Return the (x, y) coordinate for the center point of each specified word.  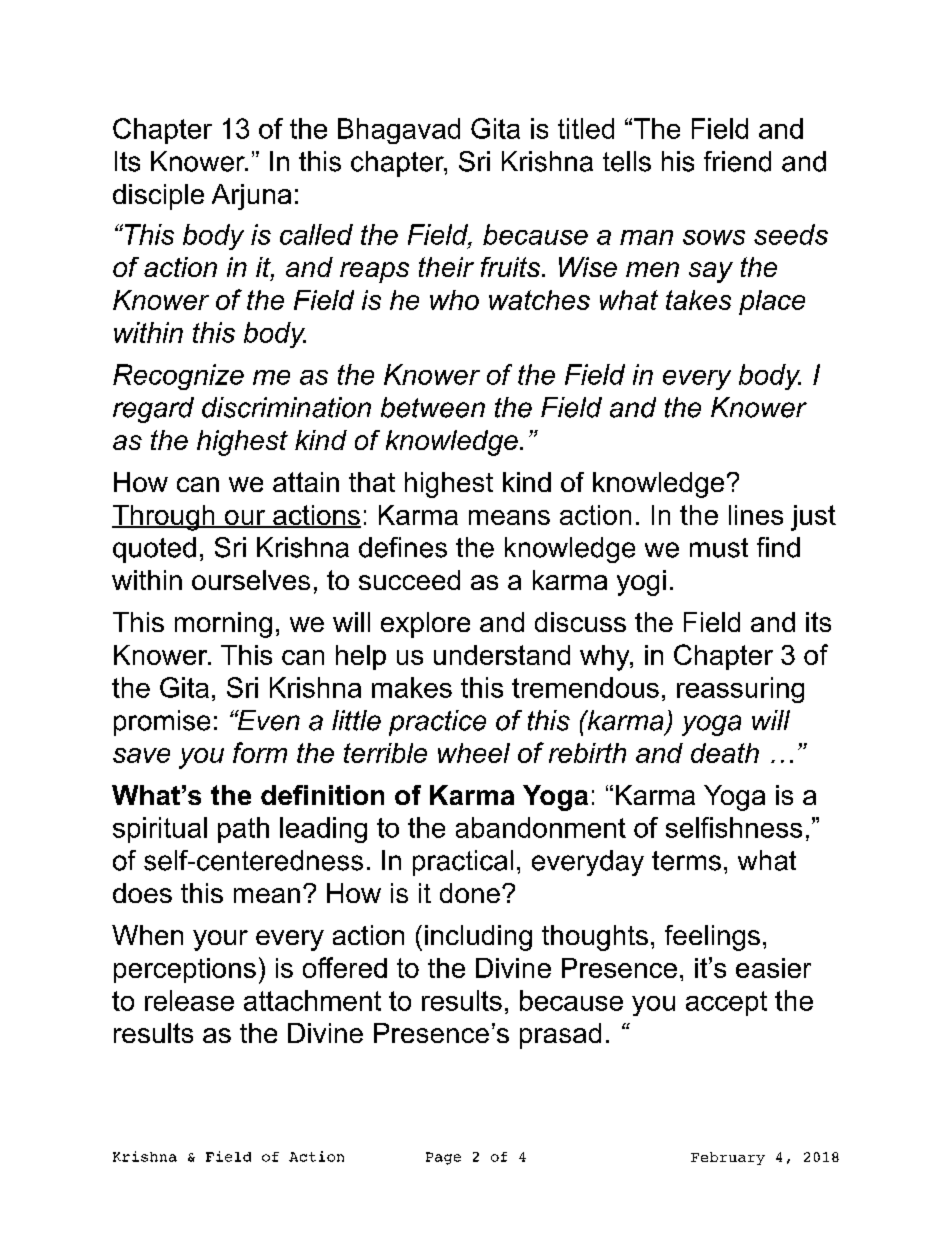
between (433, 407)
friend (737, 161)
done (470, 893)
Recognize (178, 377)
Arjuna (251, 197)
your (220, 940)
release (189, 1000)
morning (223, 625)
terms (686, 861)
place (772, 302)
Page (443, 1158)
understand (502, 655)
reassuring (740, 690)
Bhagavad (399, 131)
